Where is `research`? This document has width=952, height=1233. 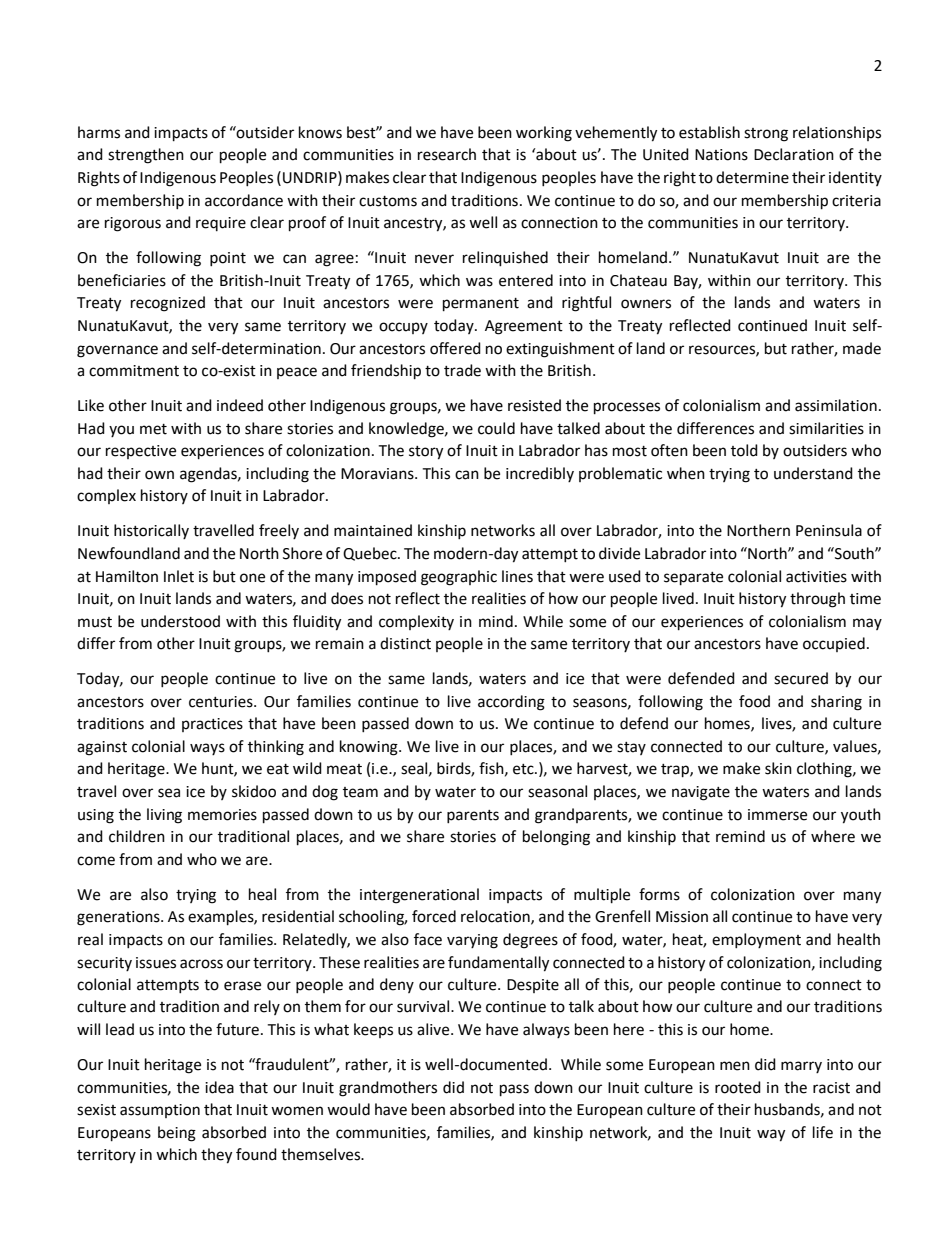
research is located at coordinates (447, 154).
